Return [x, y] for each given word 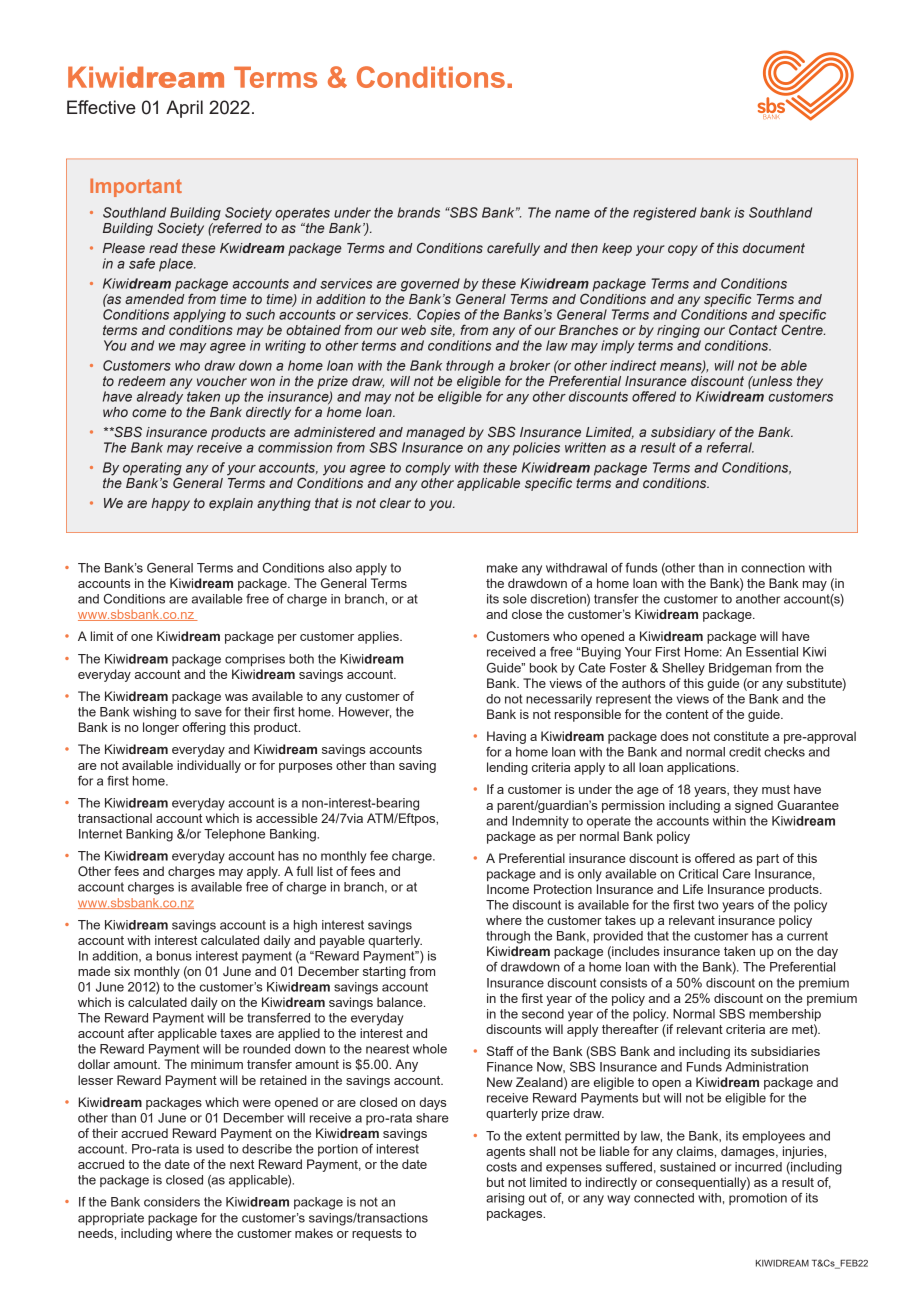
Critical [698, 874]
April [184, 109]
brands [418, 212]
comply [428, 469]
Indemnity [540, 822]
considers [172, 1202]
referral [730, 447]
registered [665, 214]
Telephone [234, 835]
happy [170, 504]
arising [505, 1199]
